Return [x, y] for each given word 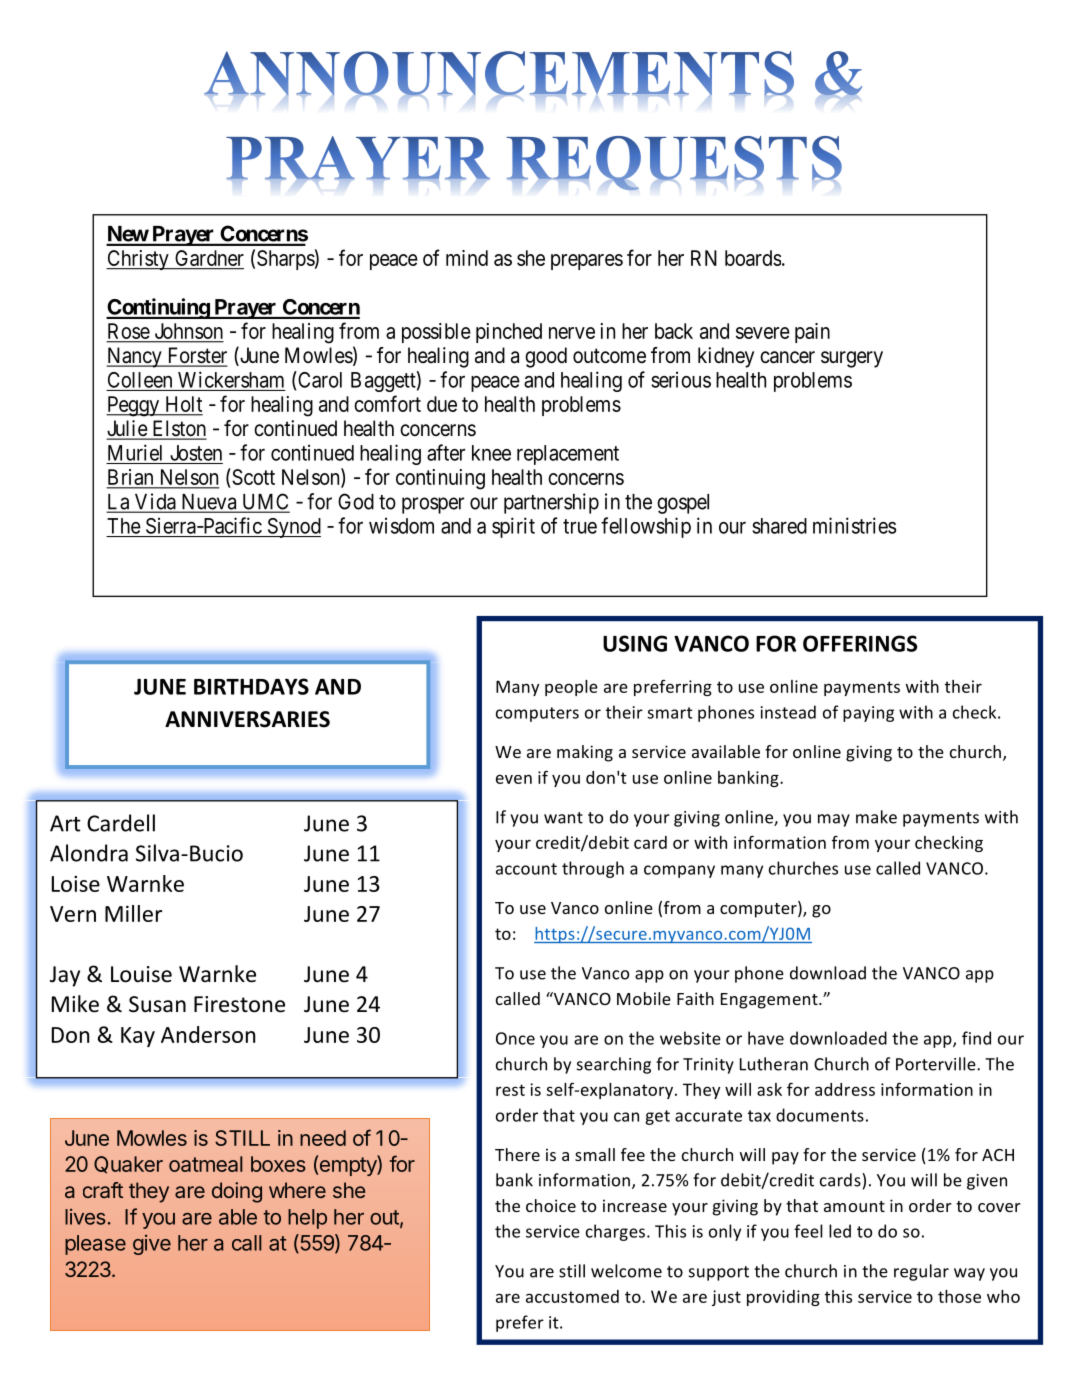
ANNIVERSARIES [247, 719]
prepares [587, 262]
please [95, 1245]
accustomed [572, 1296]
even [514, 779]
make [876, 817]
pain [812, 333]
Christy [138, 260]
